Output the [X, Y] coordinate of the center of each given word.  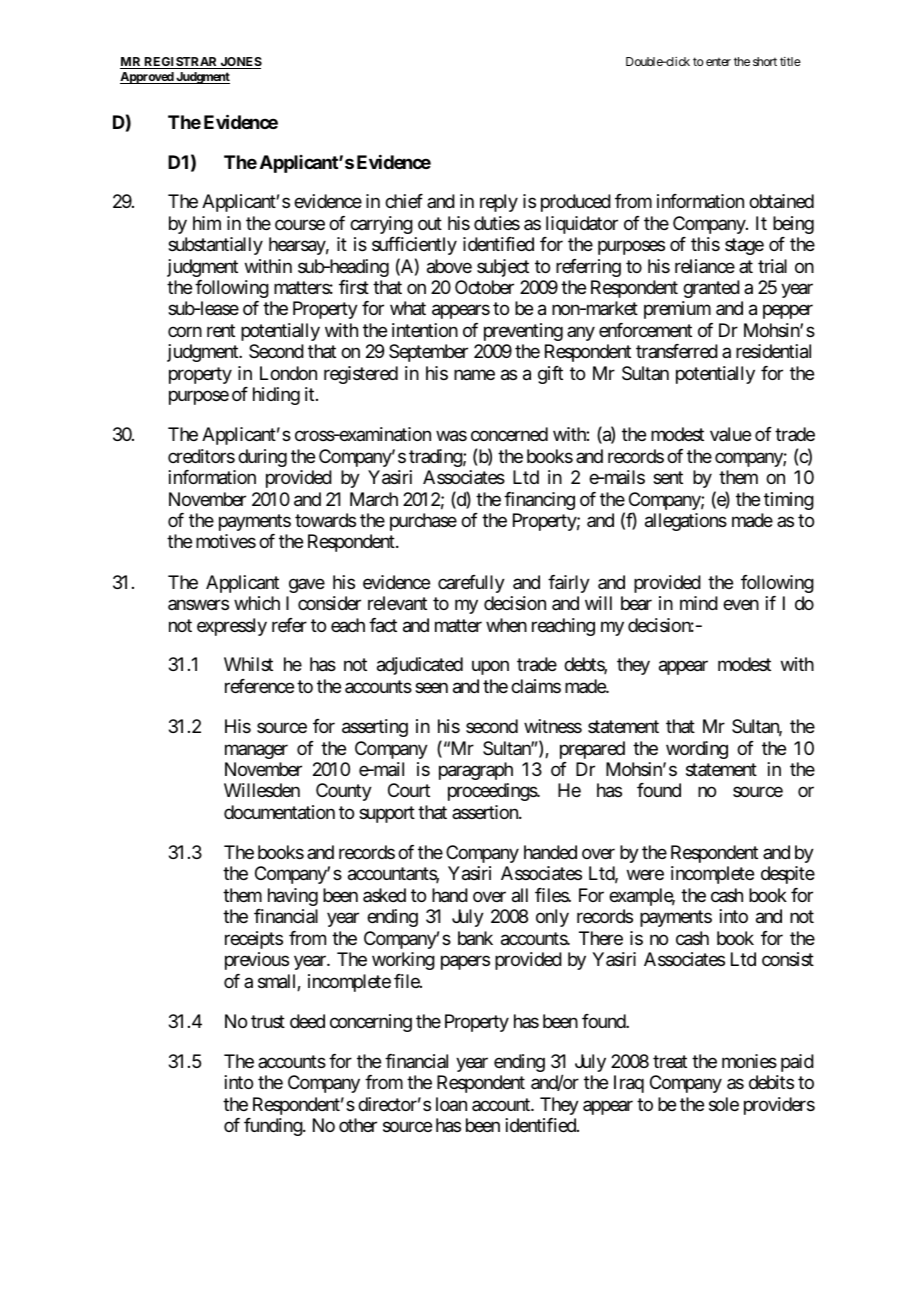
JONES [240, 63]
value [730, 434]
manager [256, 751]
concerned [509, 434]
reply [499, 203]
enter [718, 62]
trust [268, 1021]
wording [697, 750]
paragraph [476, 771]
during [262, 458]
